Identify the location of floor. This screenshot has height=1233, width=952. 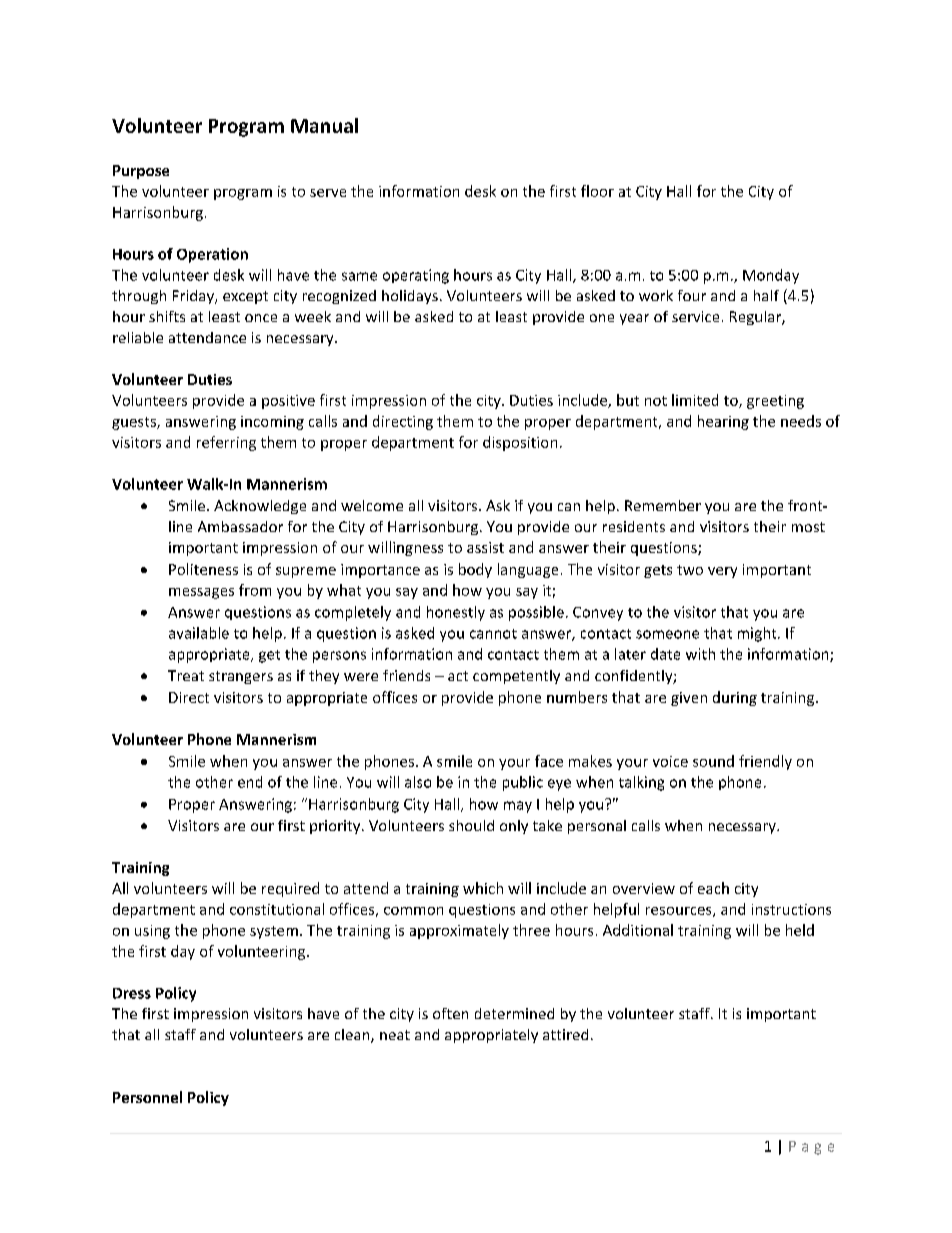
(597, 191).
